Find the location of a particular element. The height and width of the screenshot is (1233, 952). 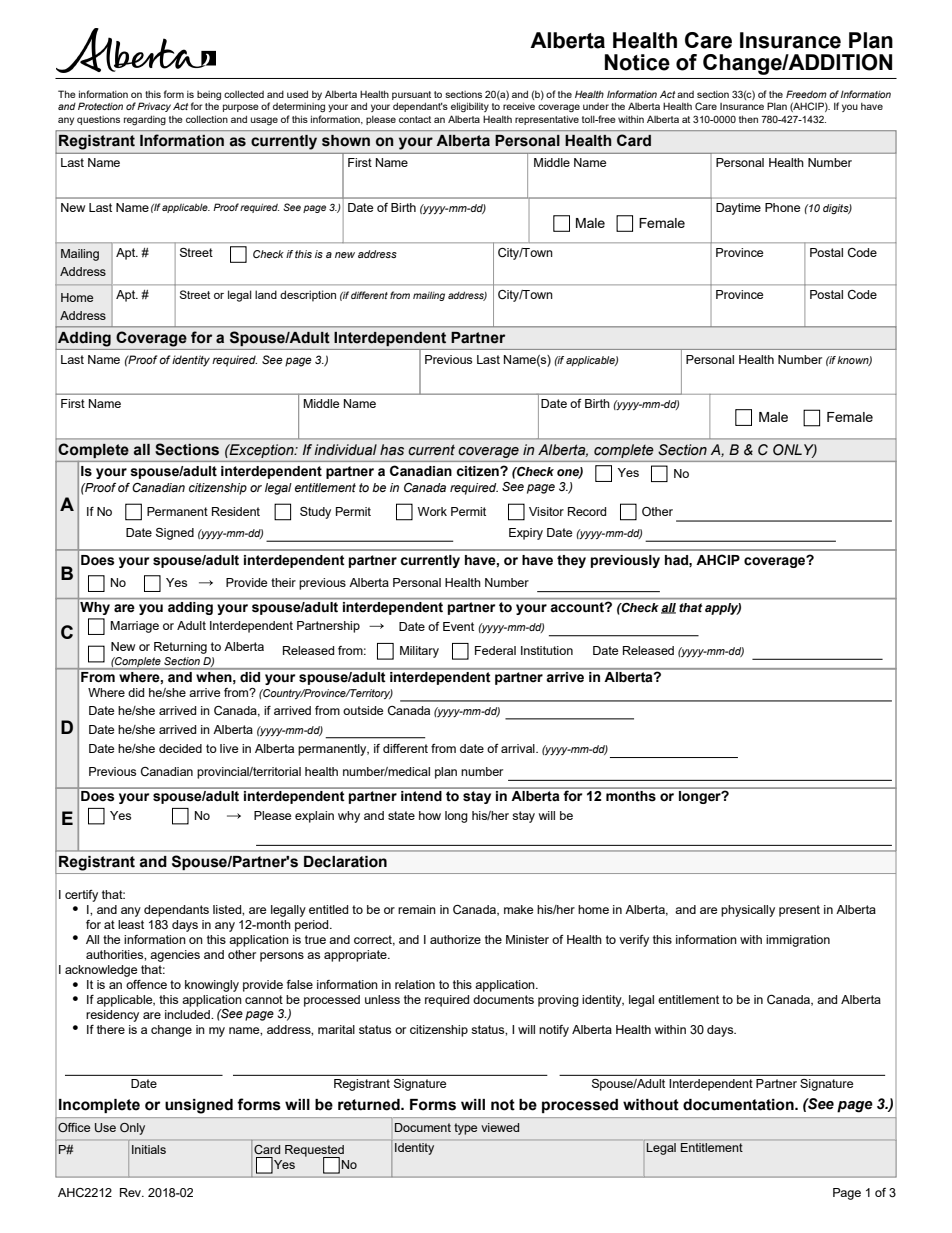

least is located at coordinates (131, 924).
